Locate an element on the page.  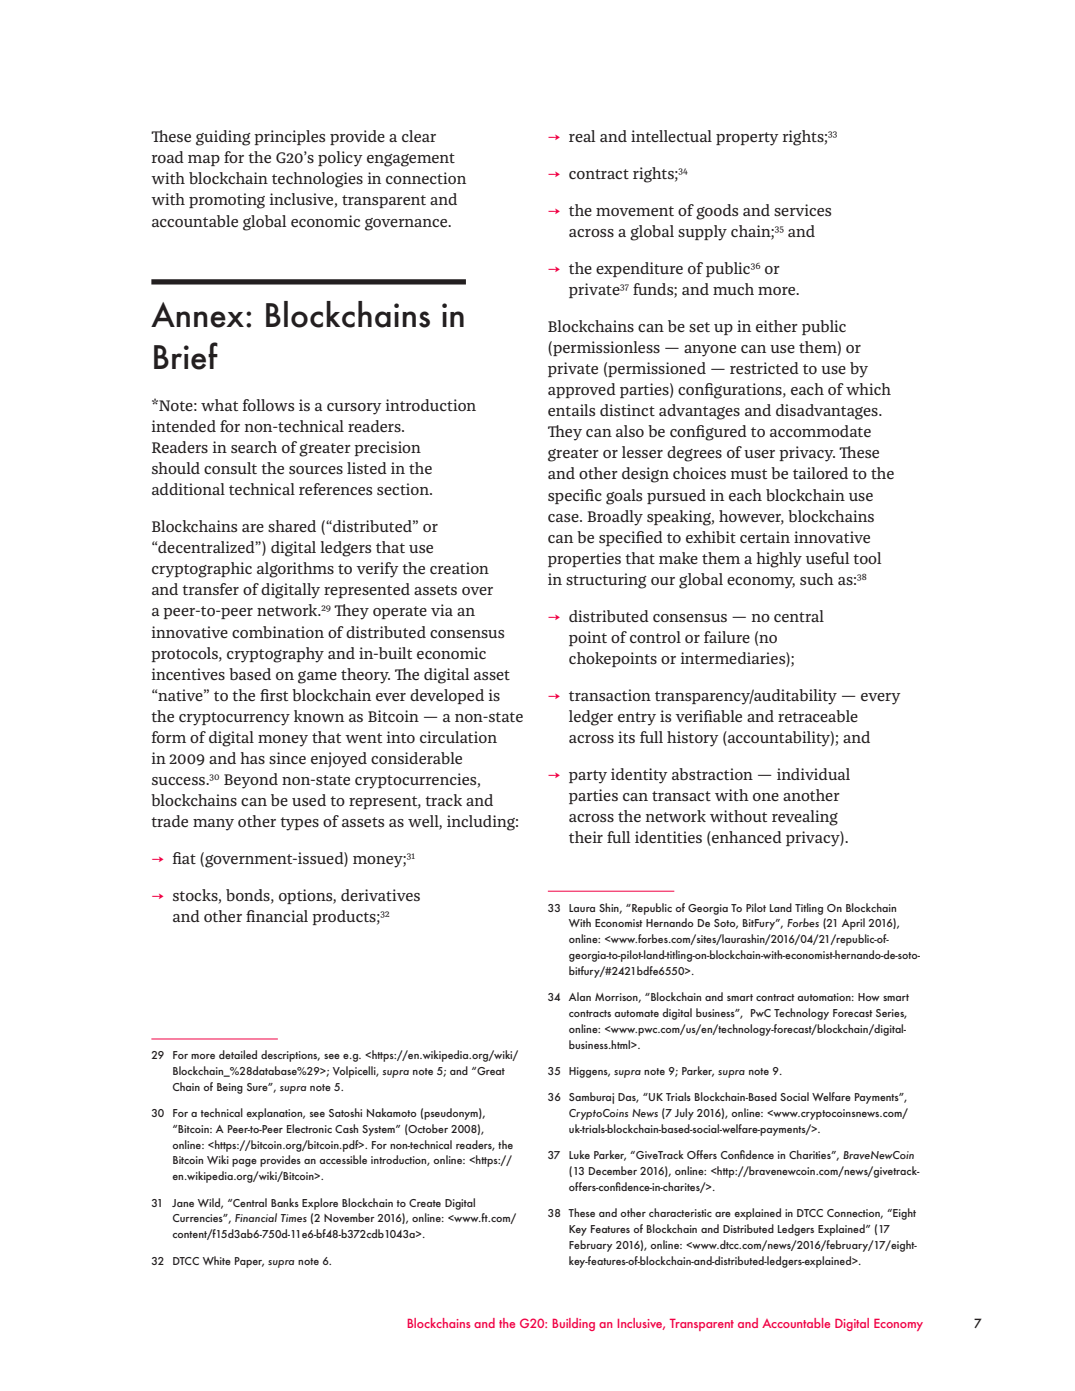
fiat is located at coordinates (184, 858).
